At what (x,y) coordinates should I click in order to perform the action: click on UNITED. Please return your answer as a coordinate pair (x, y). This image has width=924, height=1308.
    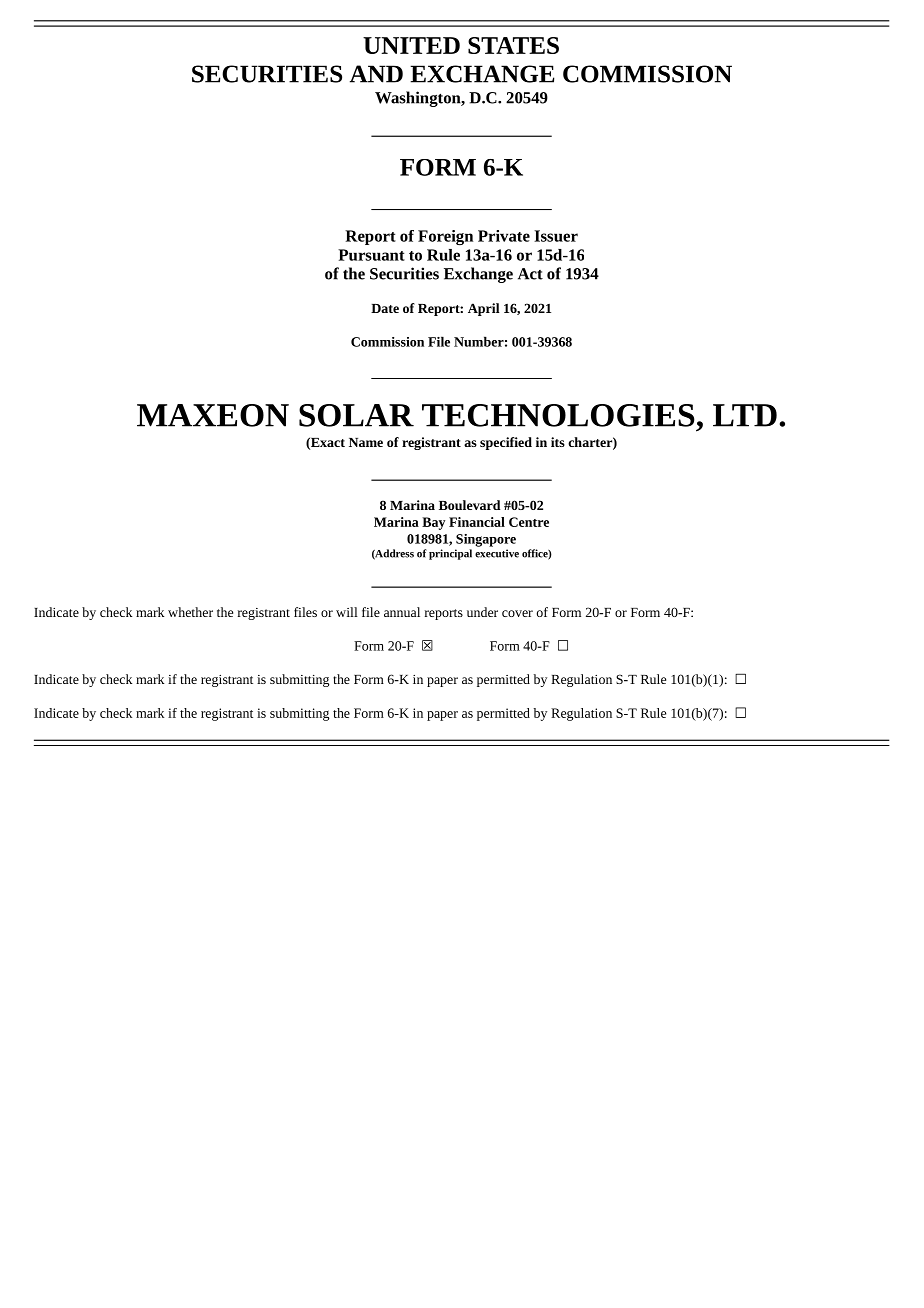
    Looking at the image, I should click on (411, 45).
